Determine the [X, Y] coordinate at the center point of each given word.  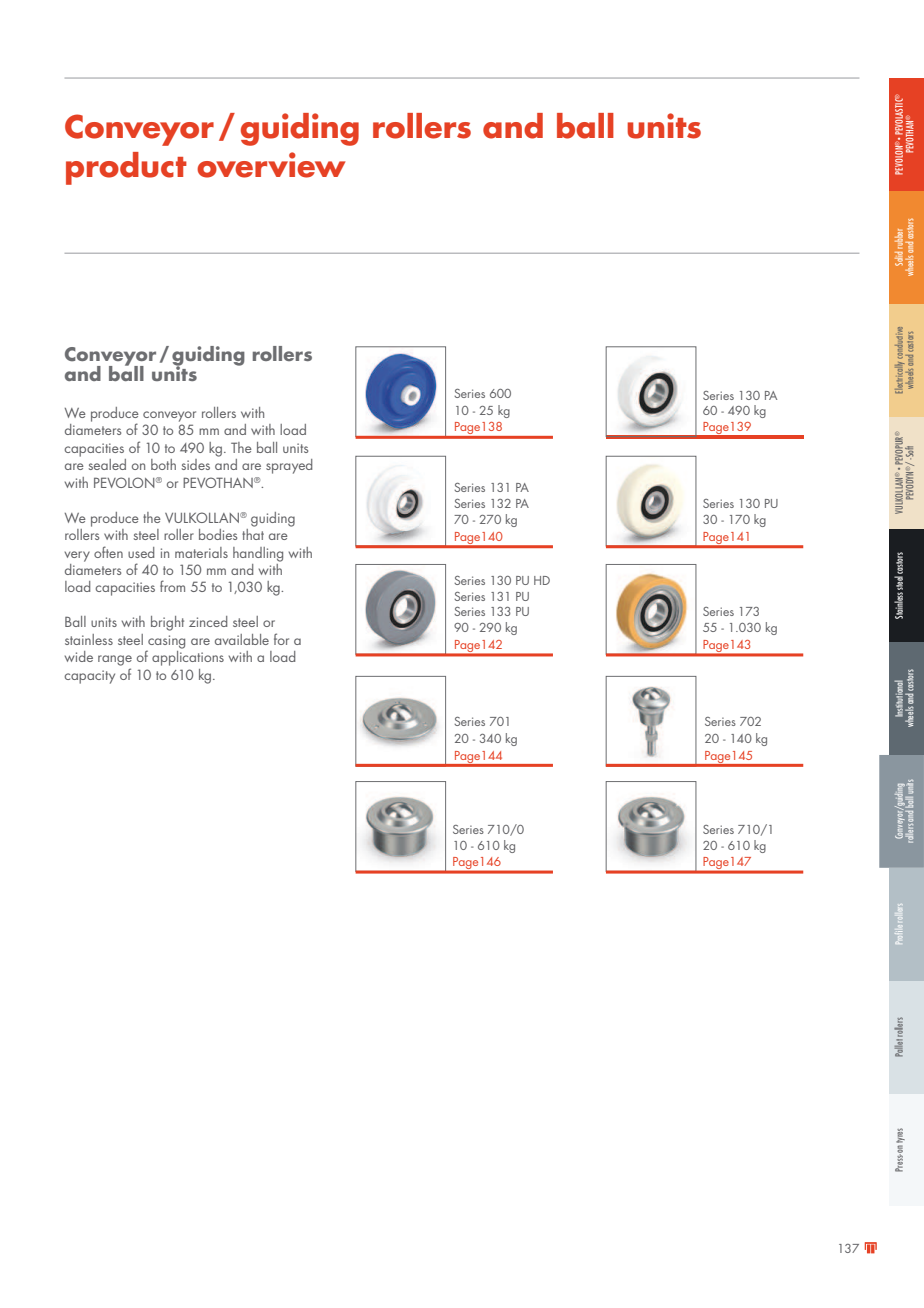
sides [196, 464]
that [253, 533]
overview [271, 165]
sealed [107, 464]
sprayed [289, 466]
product [126, 168]
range [115, 660]
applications [188, 657]
